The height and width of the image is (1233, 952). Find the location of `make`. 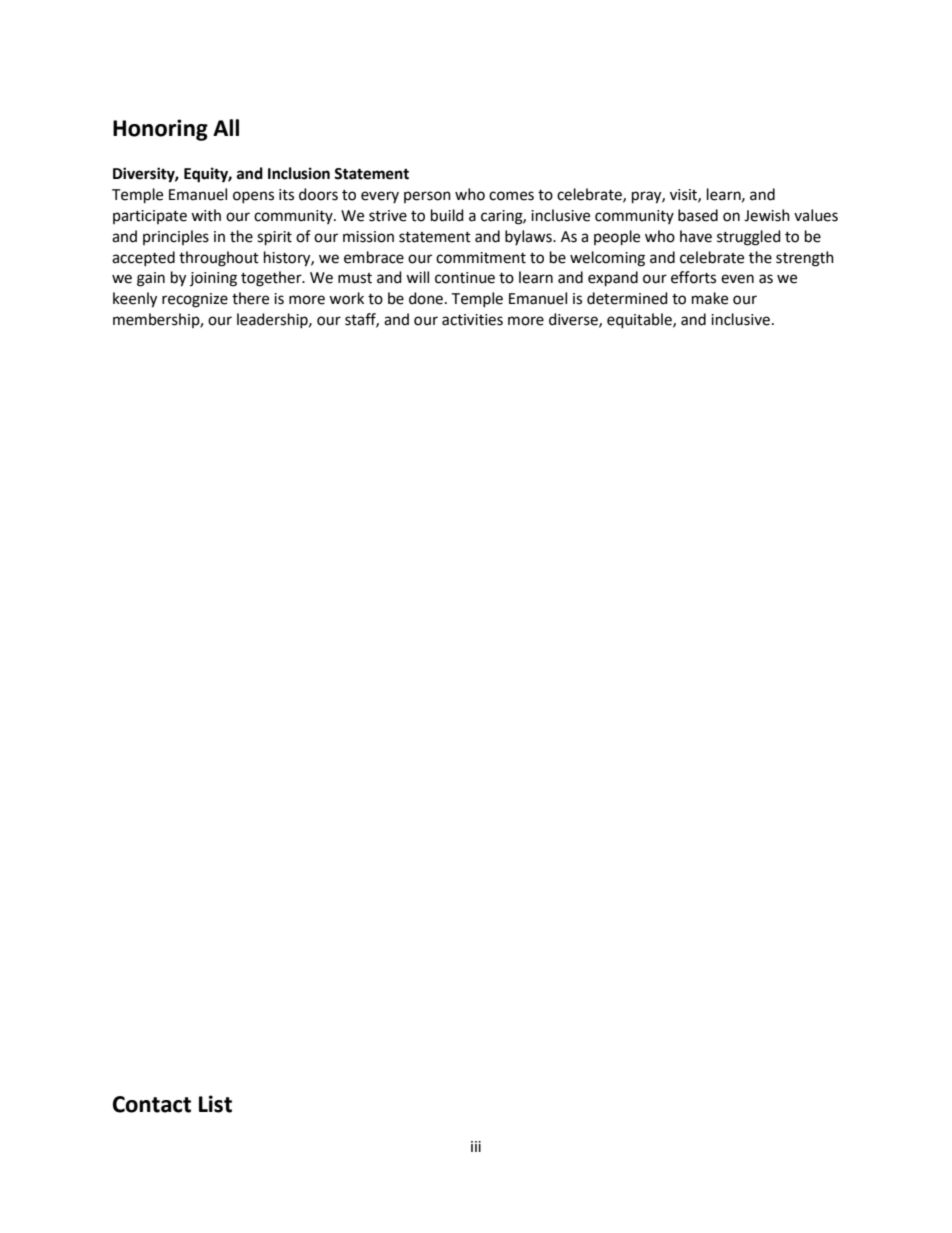

make is located at coordinates (710, 298).
